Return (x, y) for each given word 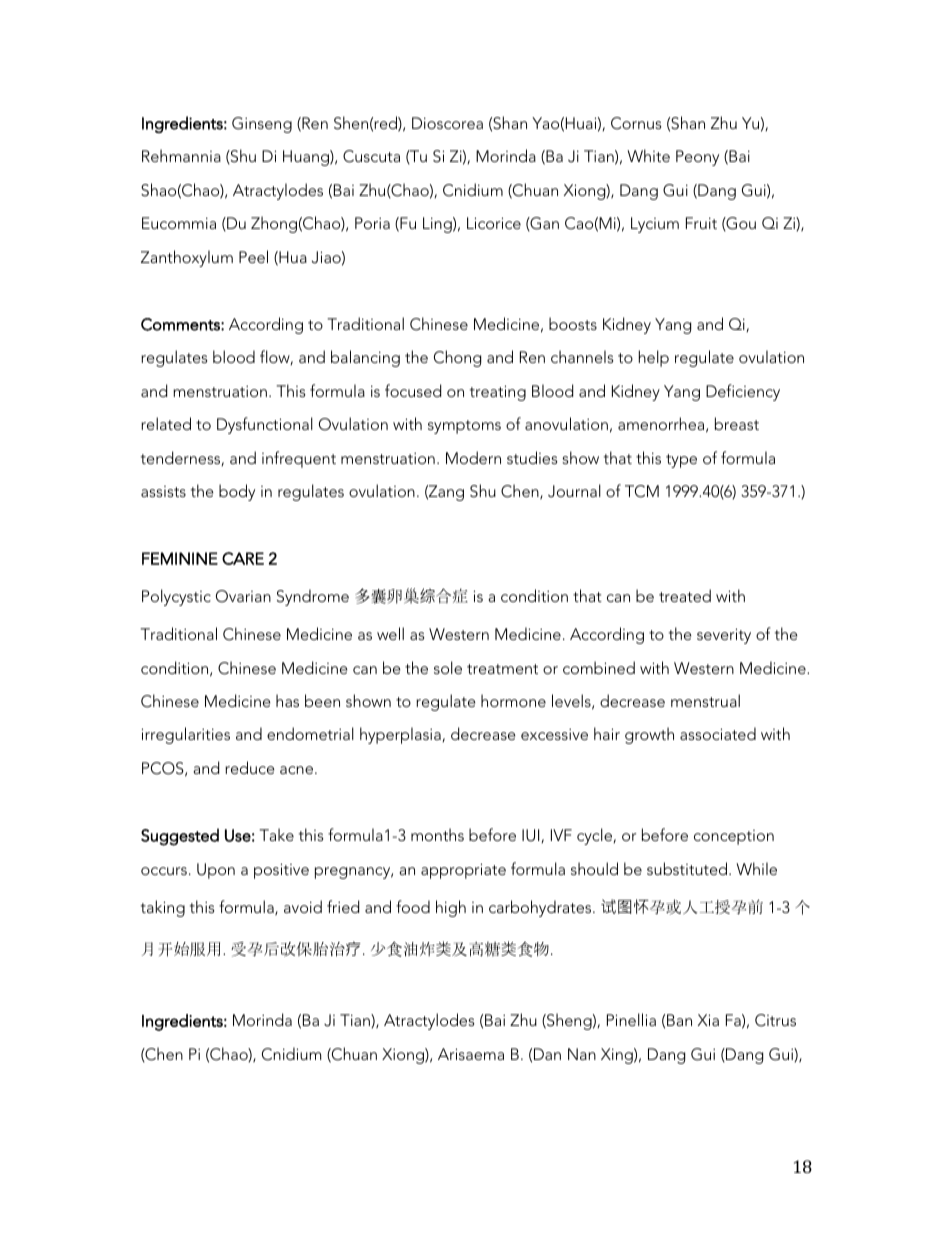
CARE (243, 558)
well (390, 633)
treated (685, 595)
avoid (303, 906)
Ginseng (262, 125)
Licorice (494, 223)
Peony (697, 158)
